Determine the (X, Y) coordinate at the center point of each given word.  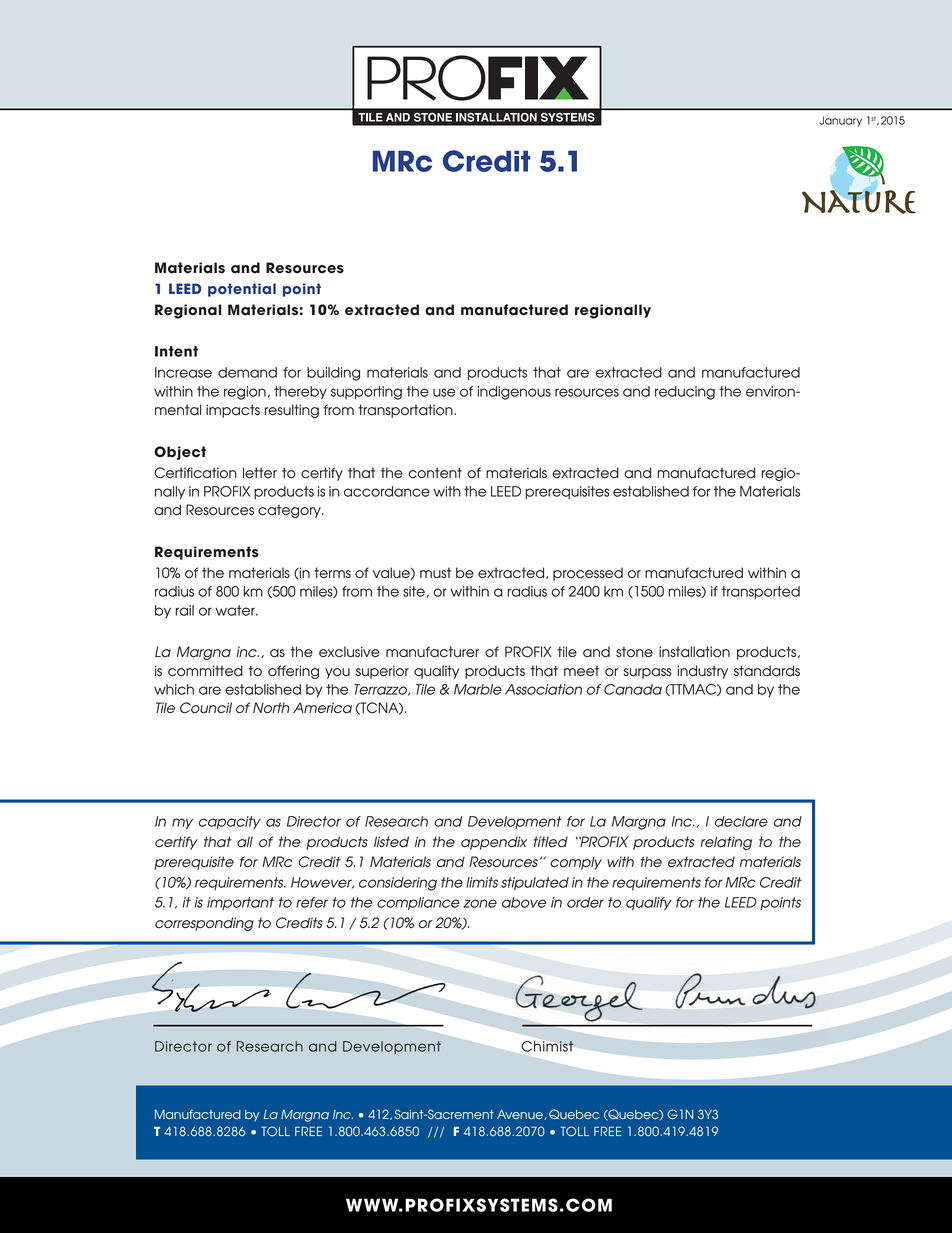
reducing (685, 393)
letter (260, 473)
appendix (494, 843)
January (840, 121)
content (435, 473)
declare (741, 821)
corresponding (204, 924)
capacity (230, 822)
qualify (649, 903)
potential (242, 290)
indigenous (514, 393)
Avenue (521, 1115)
